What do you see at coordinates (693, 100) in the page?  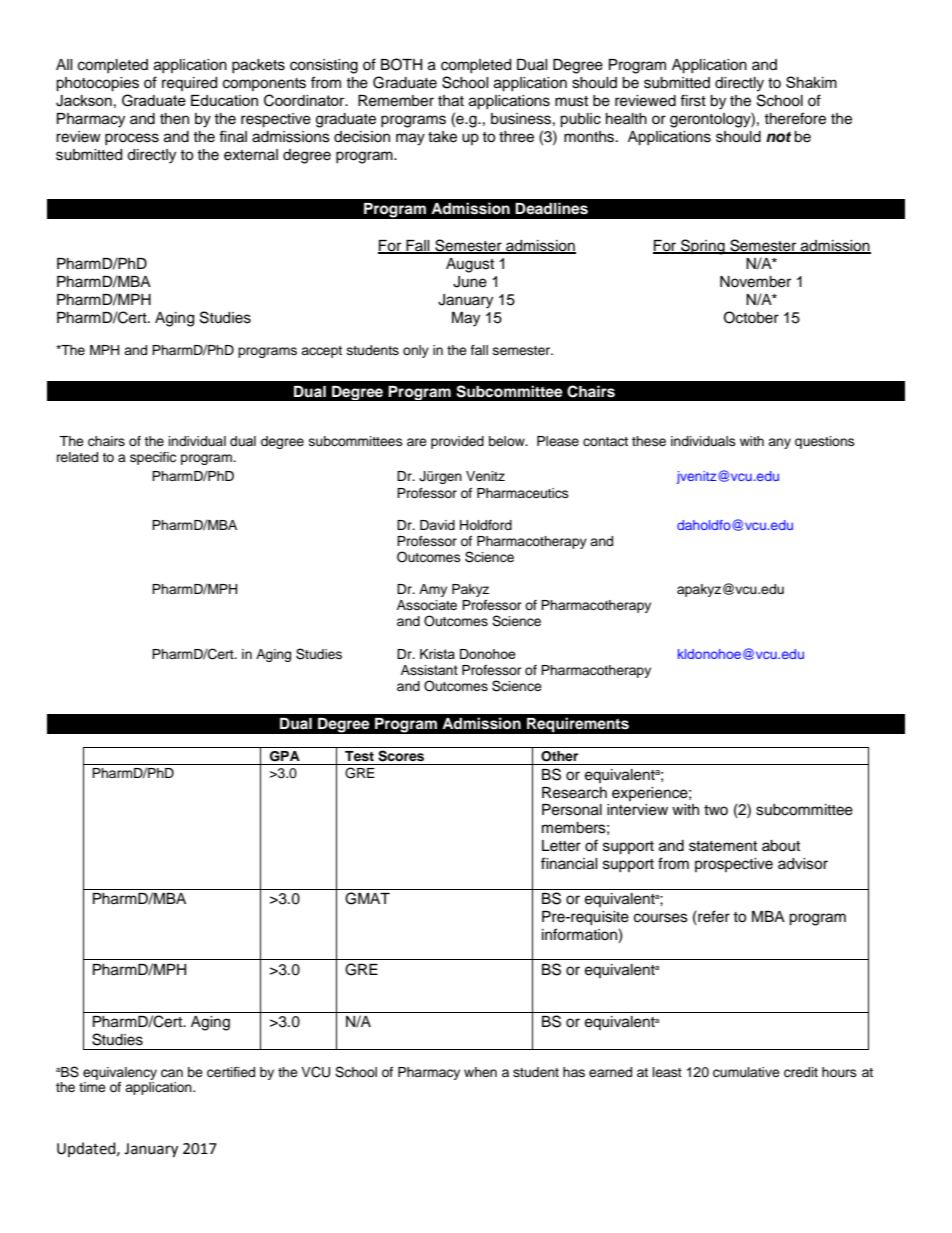 I see `first` at bounding box center [693, 100].
